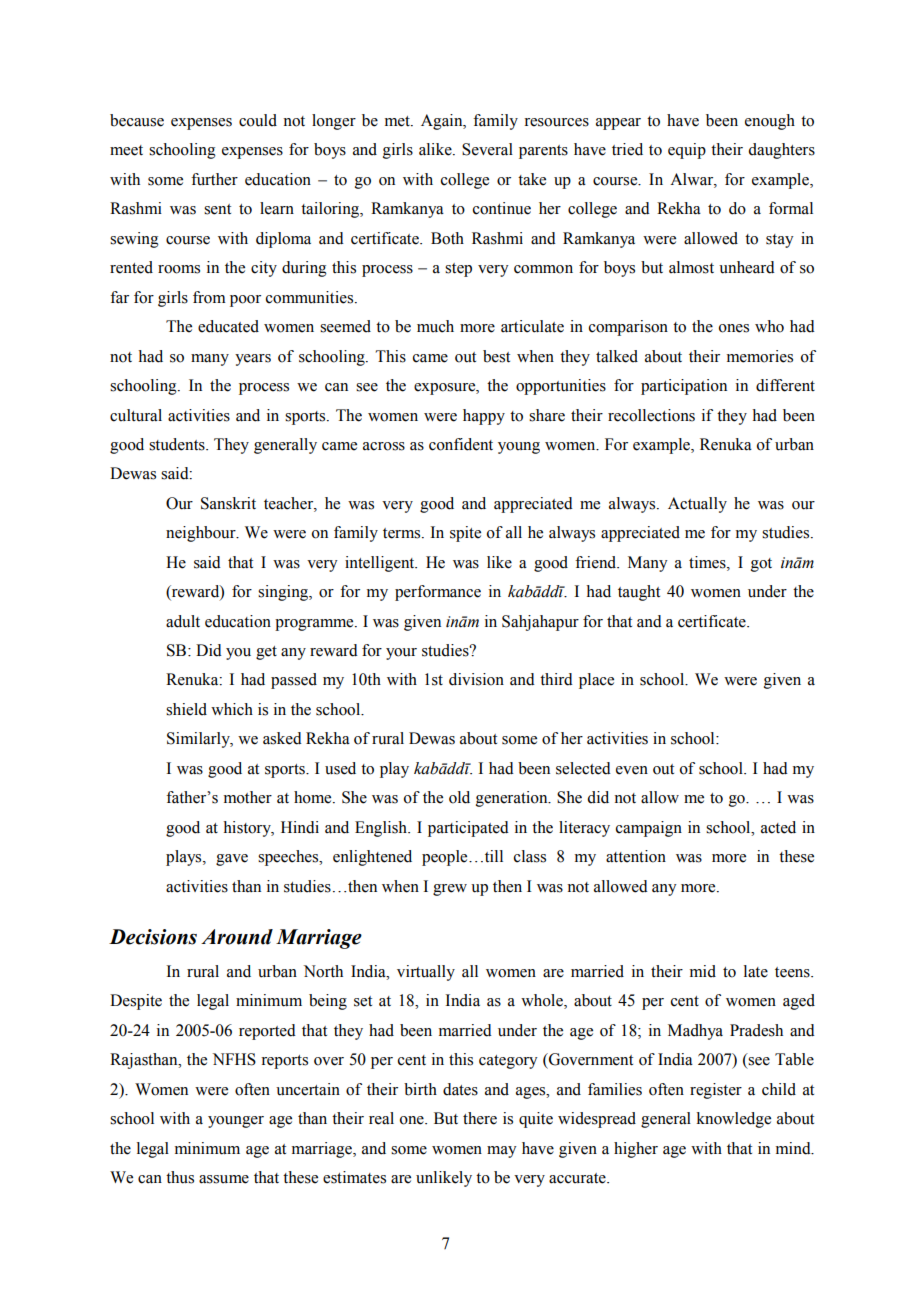 Image resolution: width=924 pixels, height=1308 pixels. What do you see at coordinates (468, 829) in the screenshot?
I see `participated` at bounding box center [468, 829].
